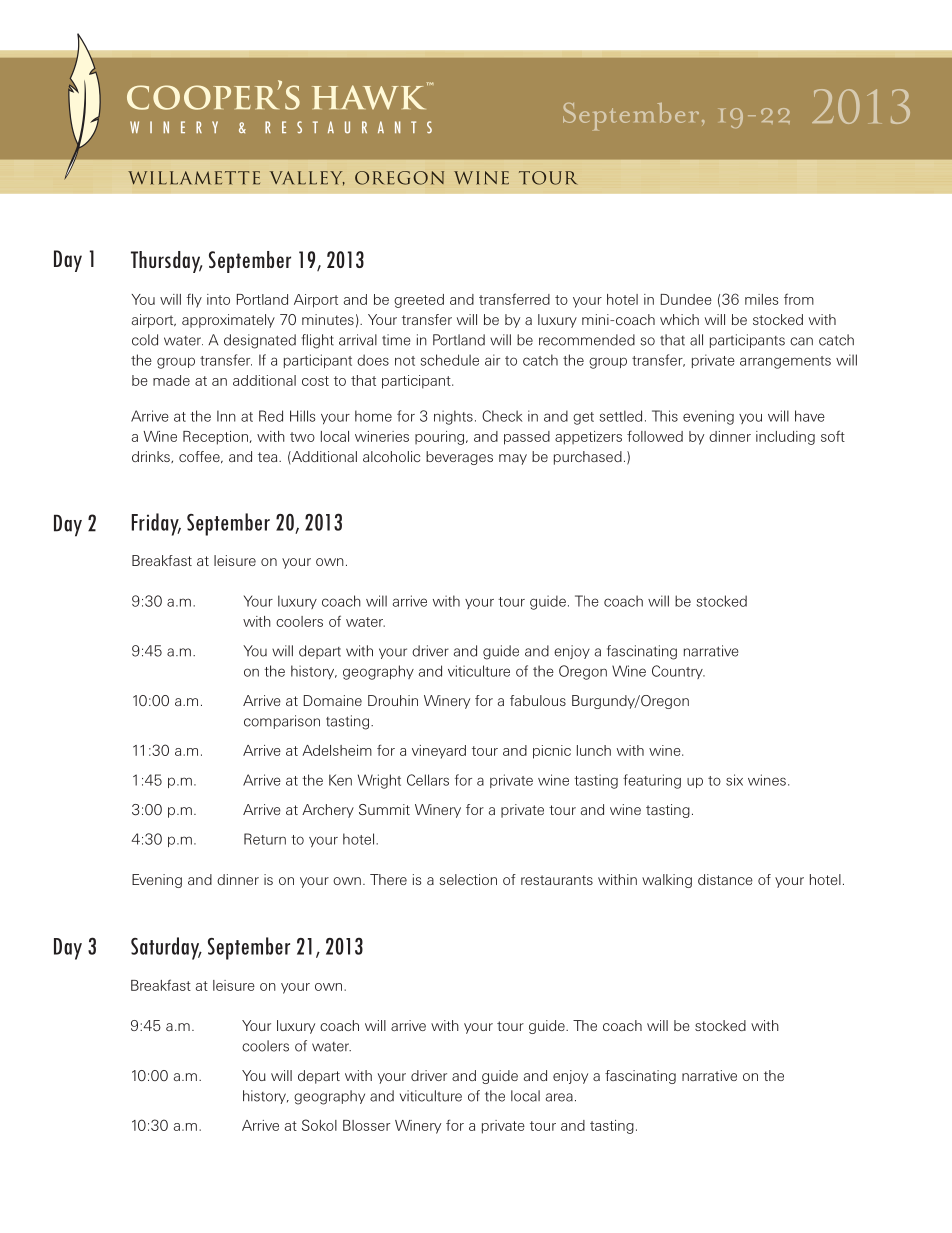 Image resolution: width=952 pixels, height=1233 pixels. What do you see at coordinates (678, 672) in the page?
I see `Country` at bounding box center [678, 672].
